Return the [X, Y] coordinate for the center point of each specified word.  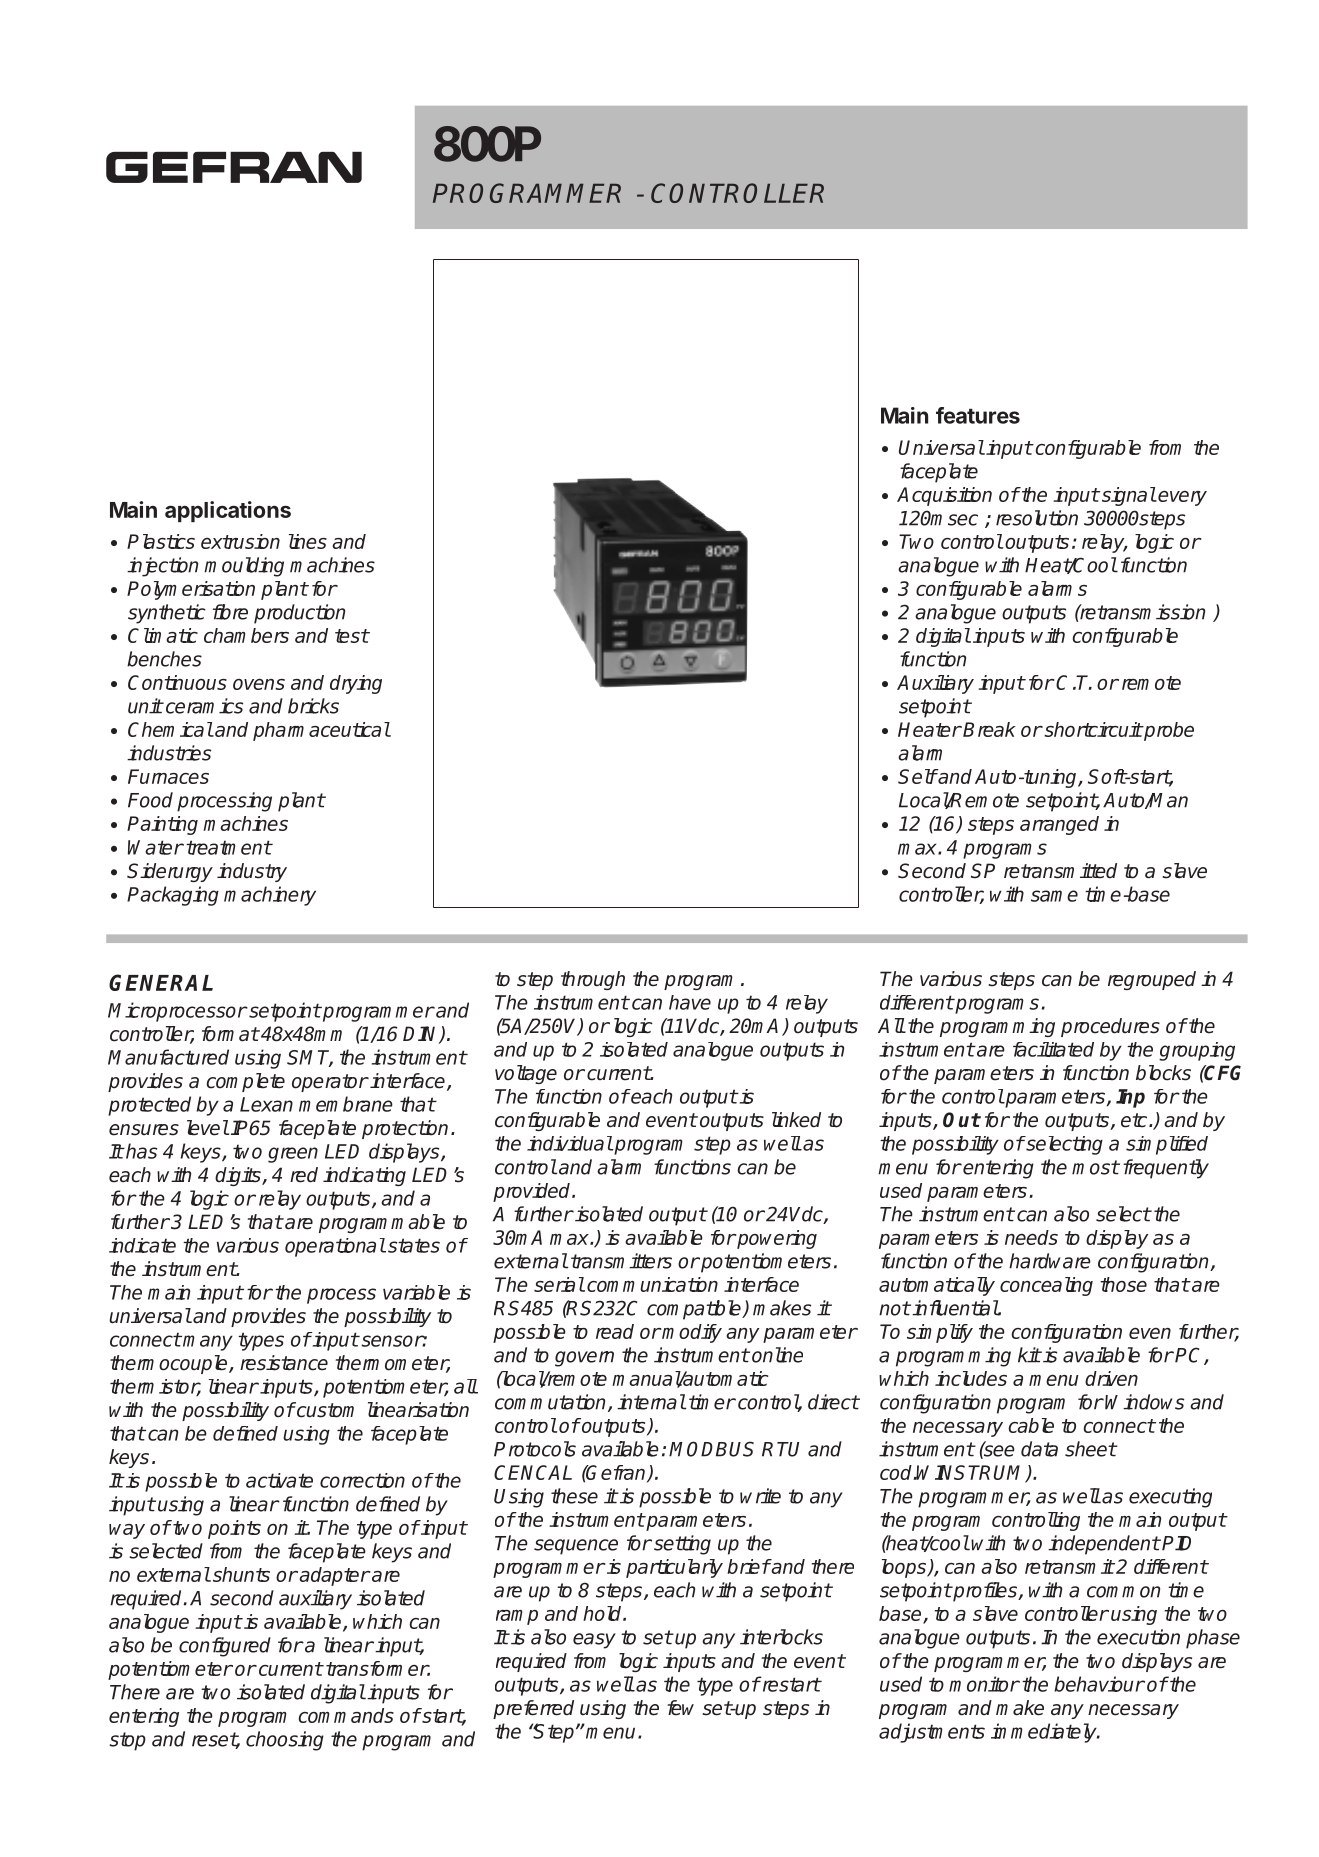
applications [228, 511]
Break [989, 729]
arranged [1059, 825]
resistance [284, 1363]
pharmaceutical [321, 731]
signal [1129, 496]
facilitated [1053, 1049]
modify [691, 1333]
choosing [285, 1741]
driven [1111, 1378]
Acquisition [944, 496]
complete [245, 1082]
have [690, 1002]
